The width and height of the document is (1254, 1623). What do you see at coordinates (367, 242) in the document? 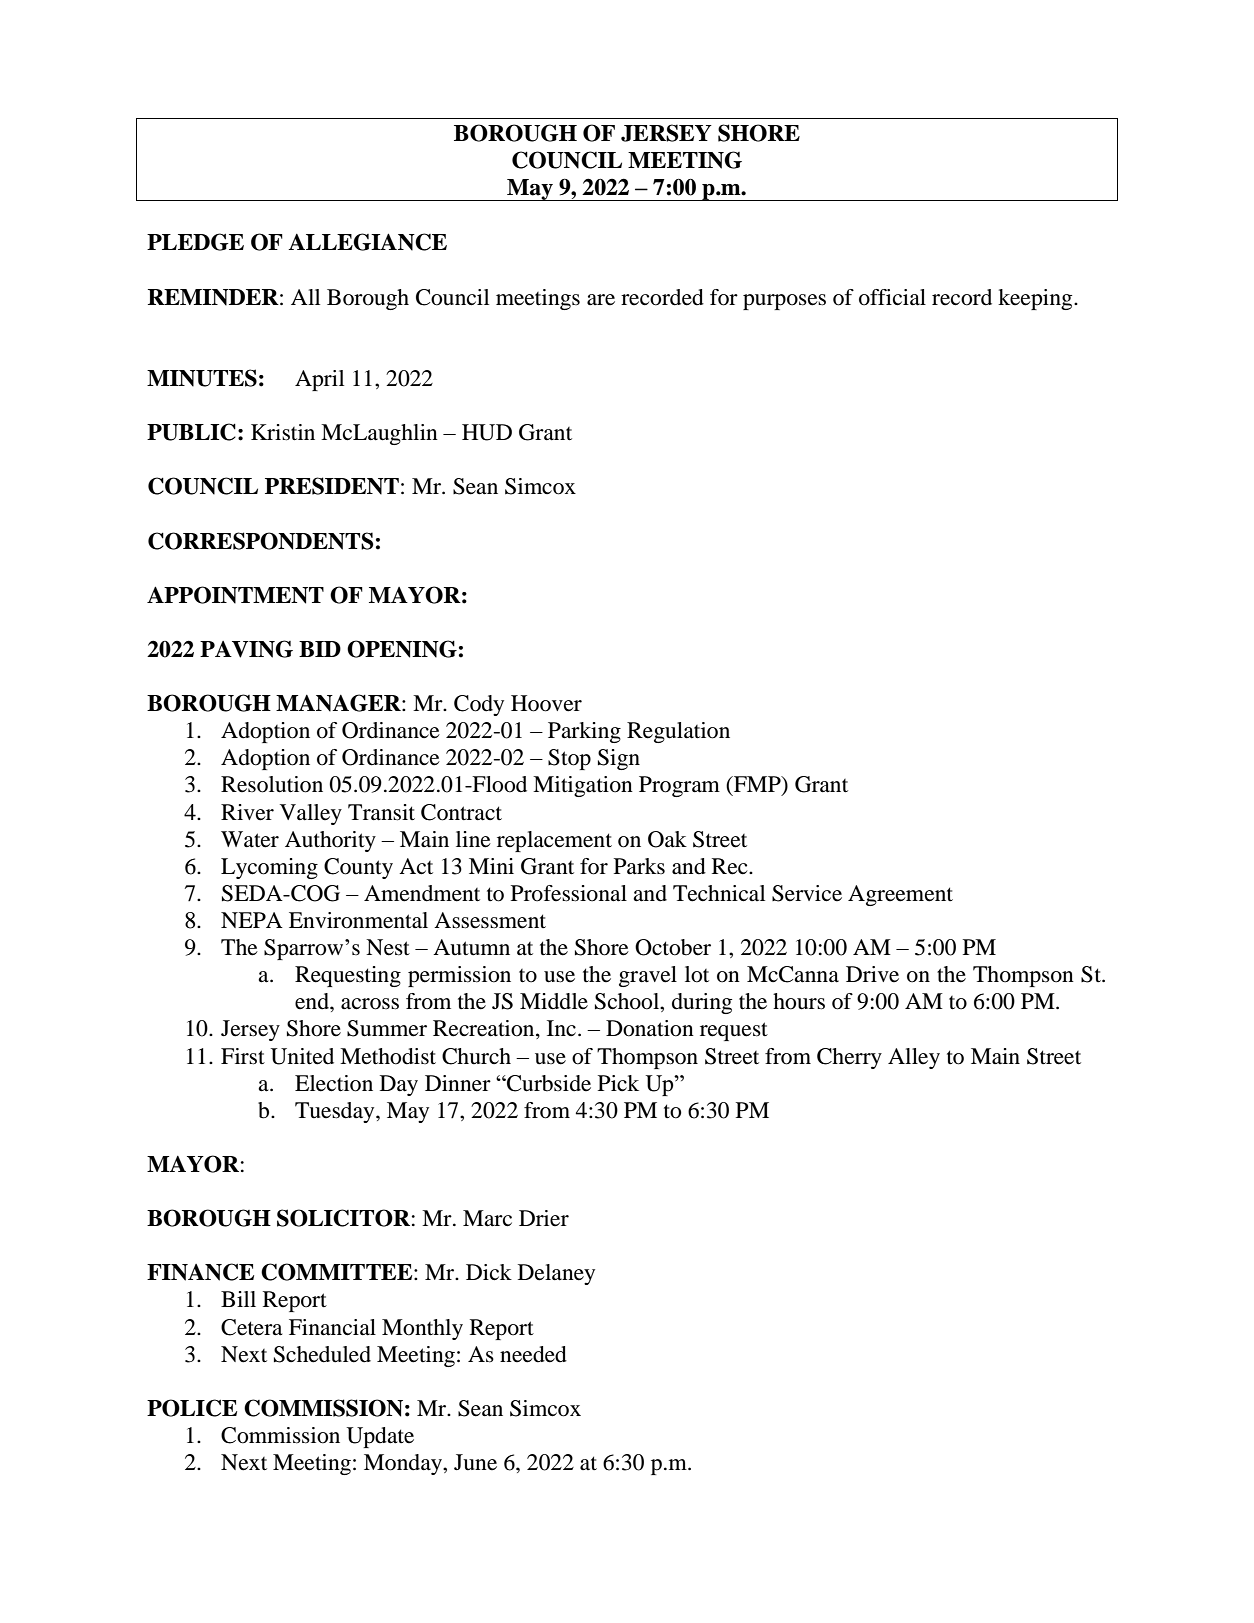
I see `ALLEGIANCE` at bounding box center [367, 242].
